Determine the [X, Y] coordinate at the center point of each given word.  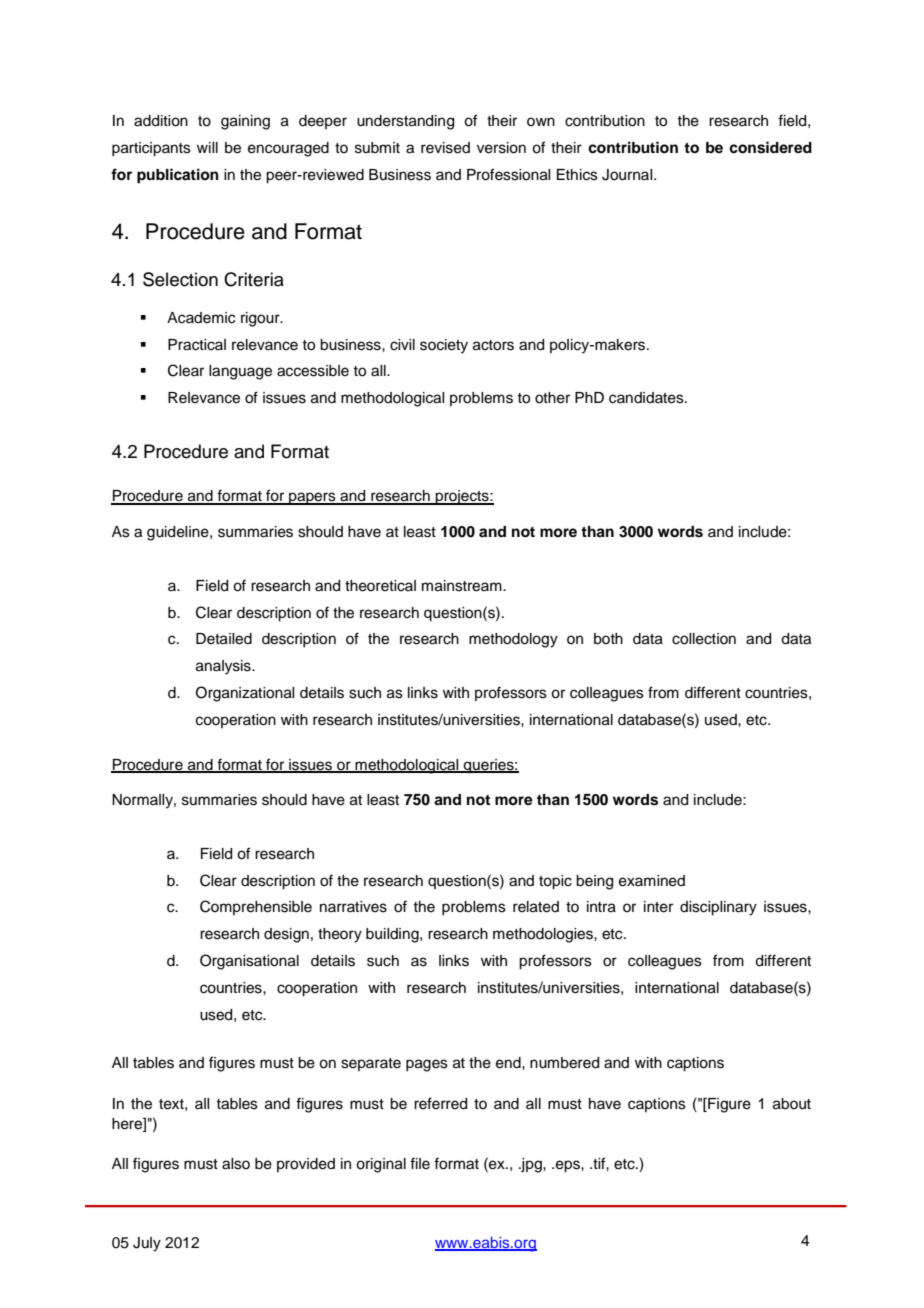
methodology [513, 640]
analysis [224, 667]
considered [770, 147]
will [207, 147]
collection [704, 639]
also [236, 1164]
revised [445, 148]
